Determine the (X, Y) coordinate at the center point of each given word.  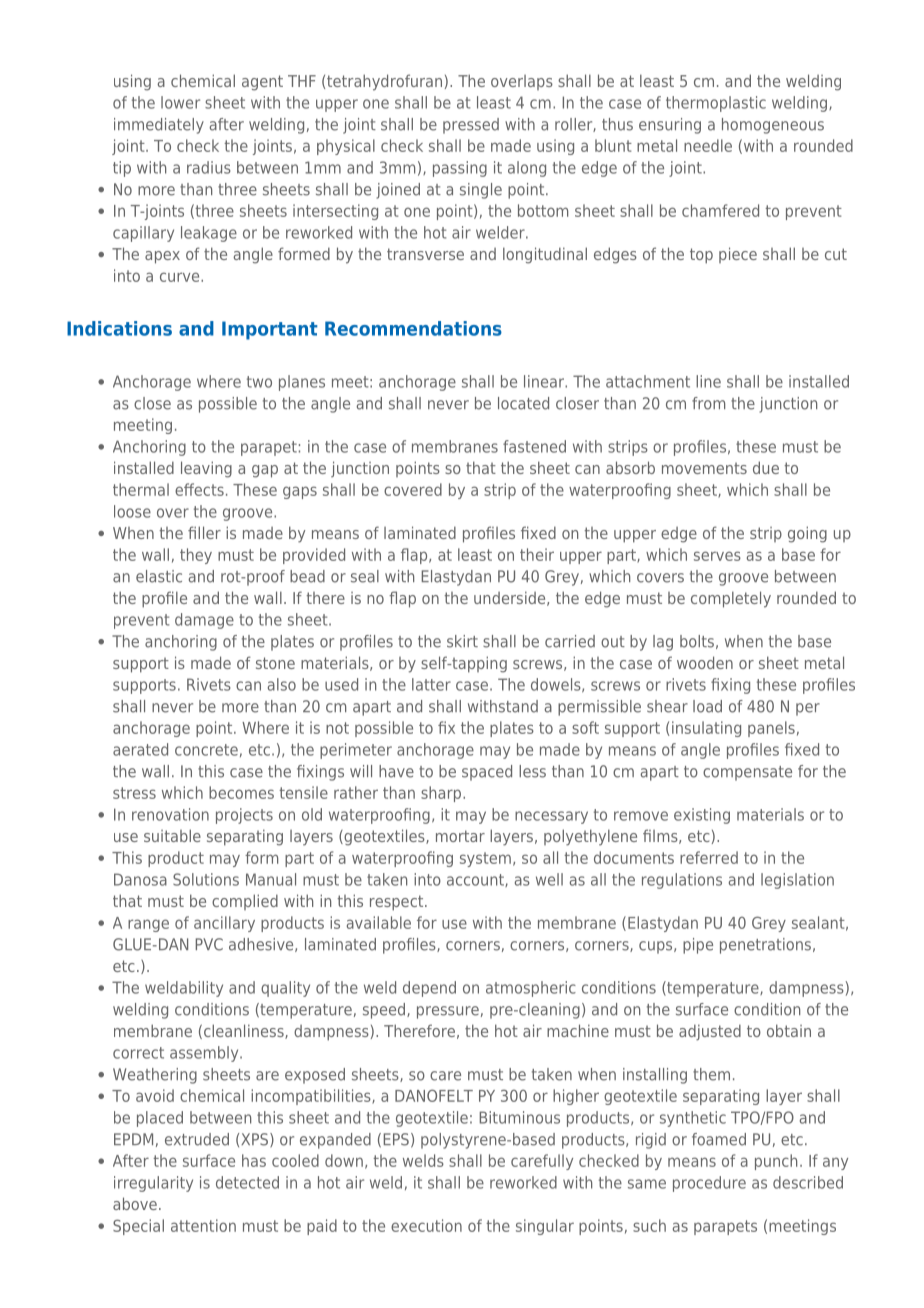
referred (709, 857)
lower (180, 102)
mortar (460, 836)
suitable (172, 835)
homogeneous (773, 126)
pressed (471, 126)
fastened (534, 446)
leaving (206, 469)
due (766, 467)
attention (203, 1225)
